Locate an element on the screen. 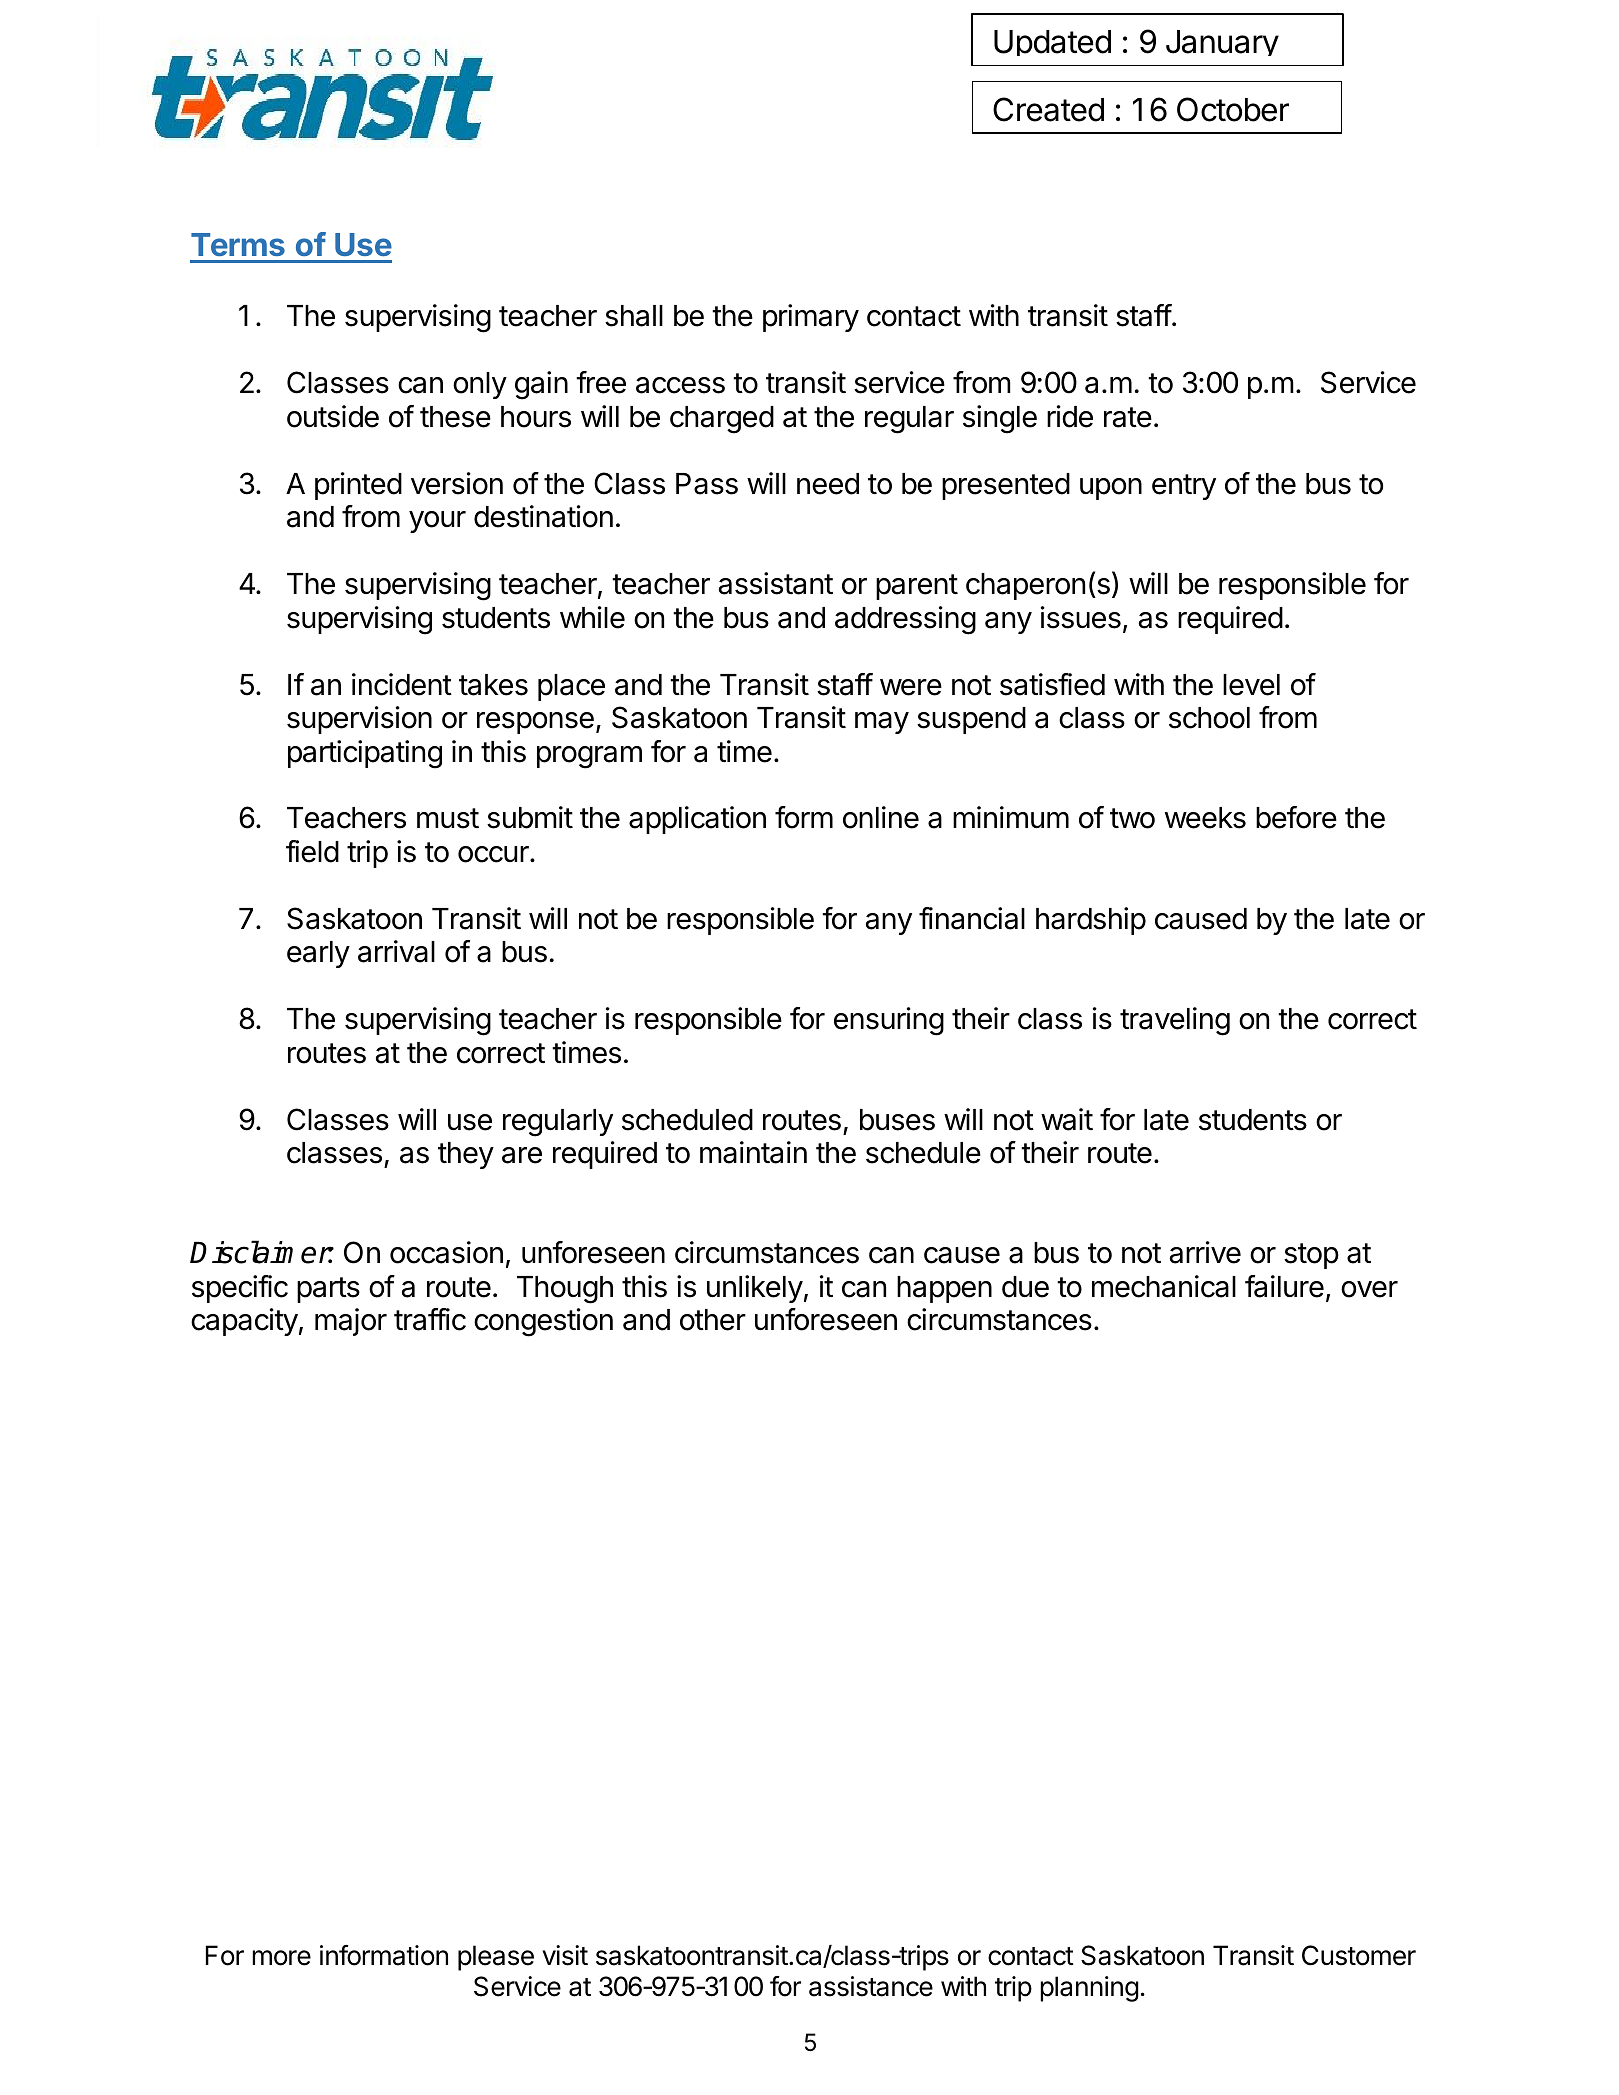 The image size is (1619, 2095). more is located at coordinates (281, 1958).
